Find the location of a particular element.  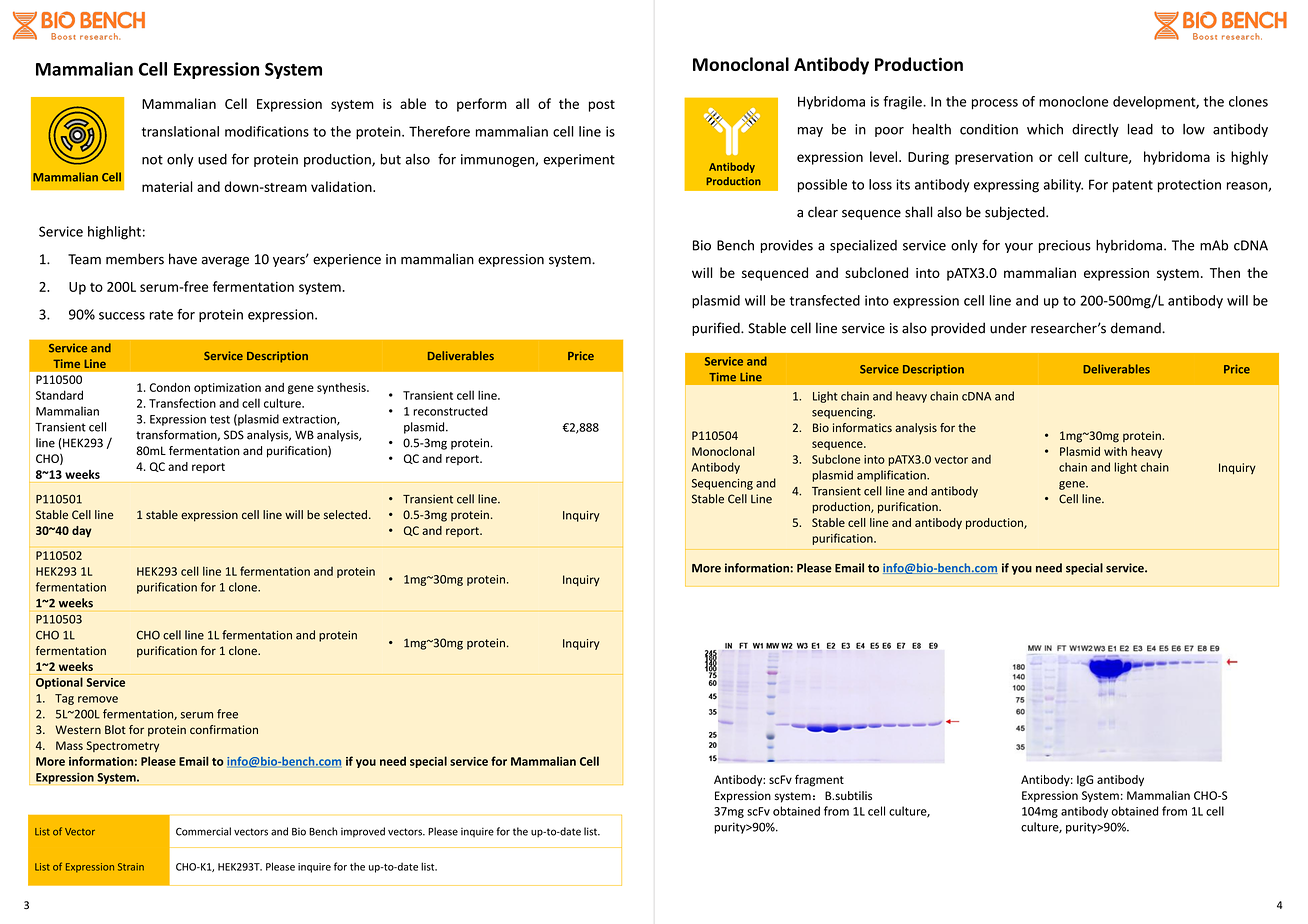

selected is located at coordinates (345, 514).
